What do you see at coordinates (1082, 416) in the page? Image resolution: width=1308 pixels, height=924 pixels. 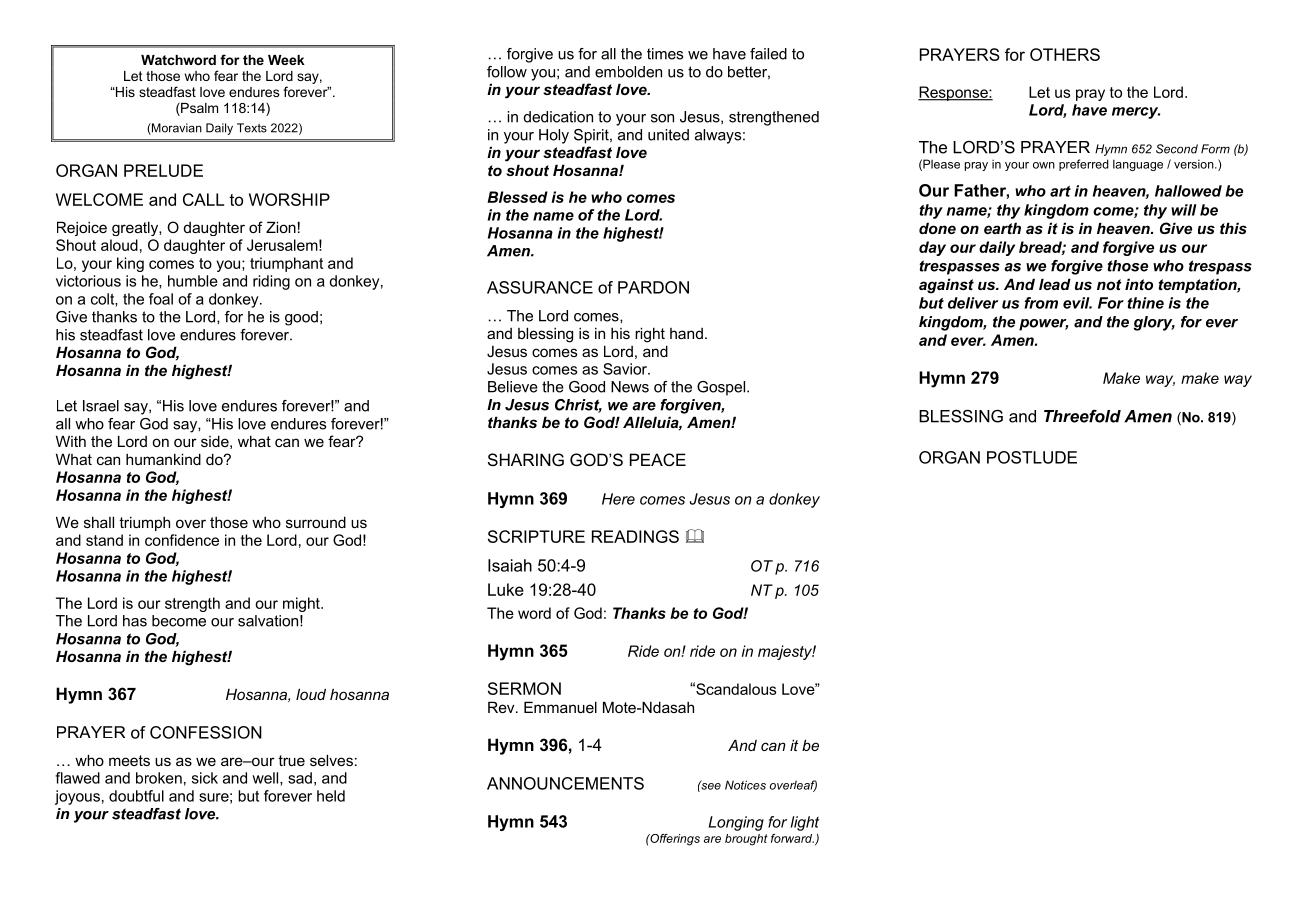 I see `Threefold` at bounding box center [1082, 416].
